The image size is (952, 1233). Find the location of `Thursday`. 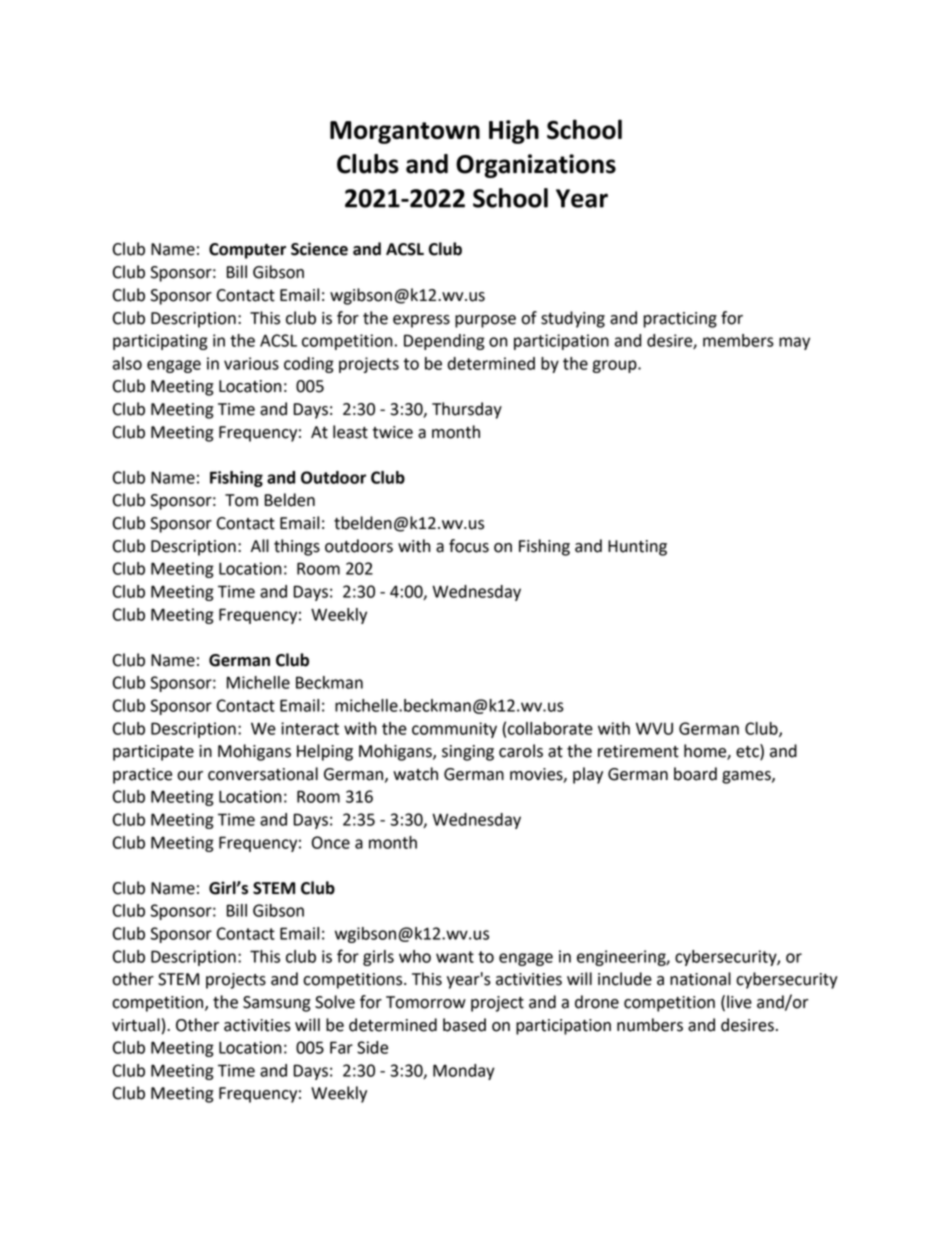

Thursday is located at coordinates (467, 410).
